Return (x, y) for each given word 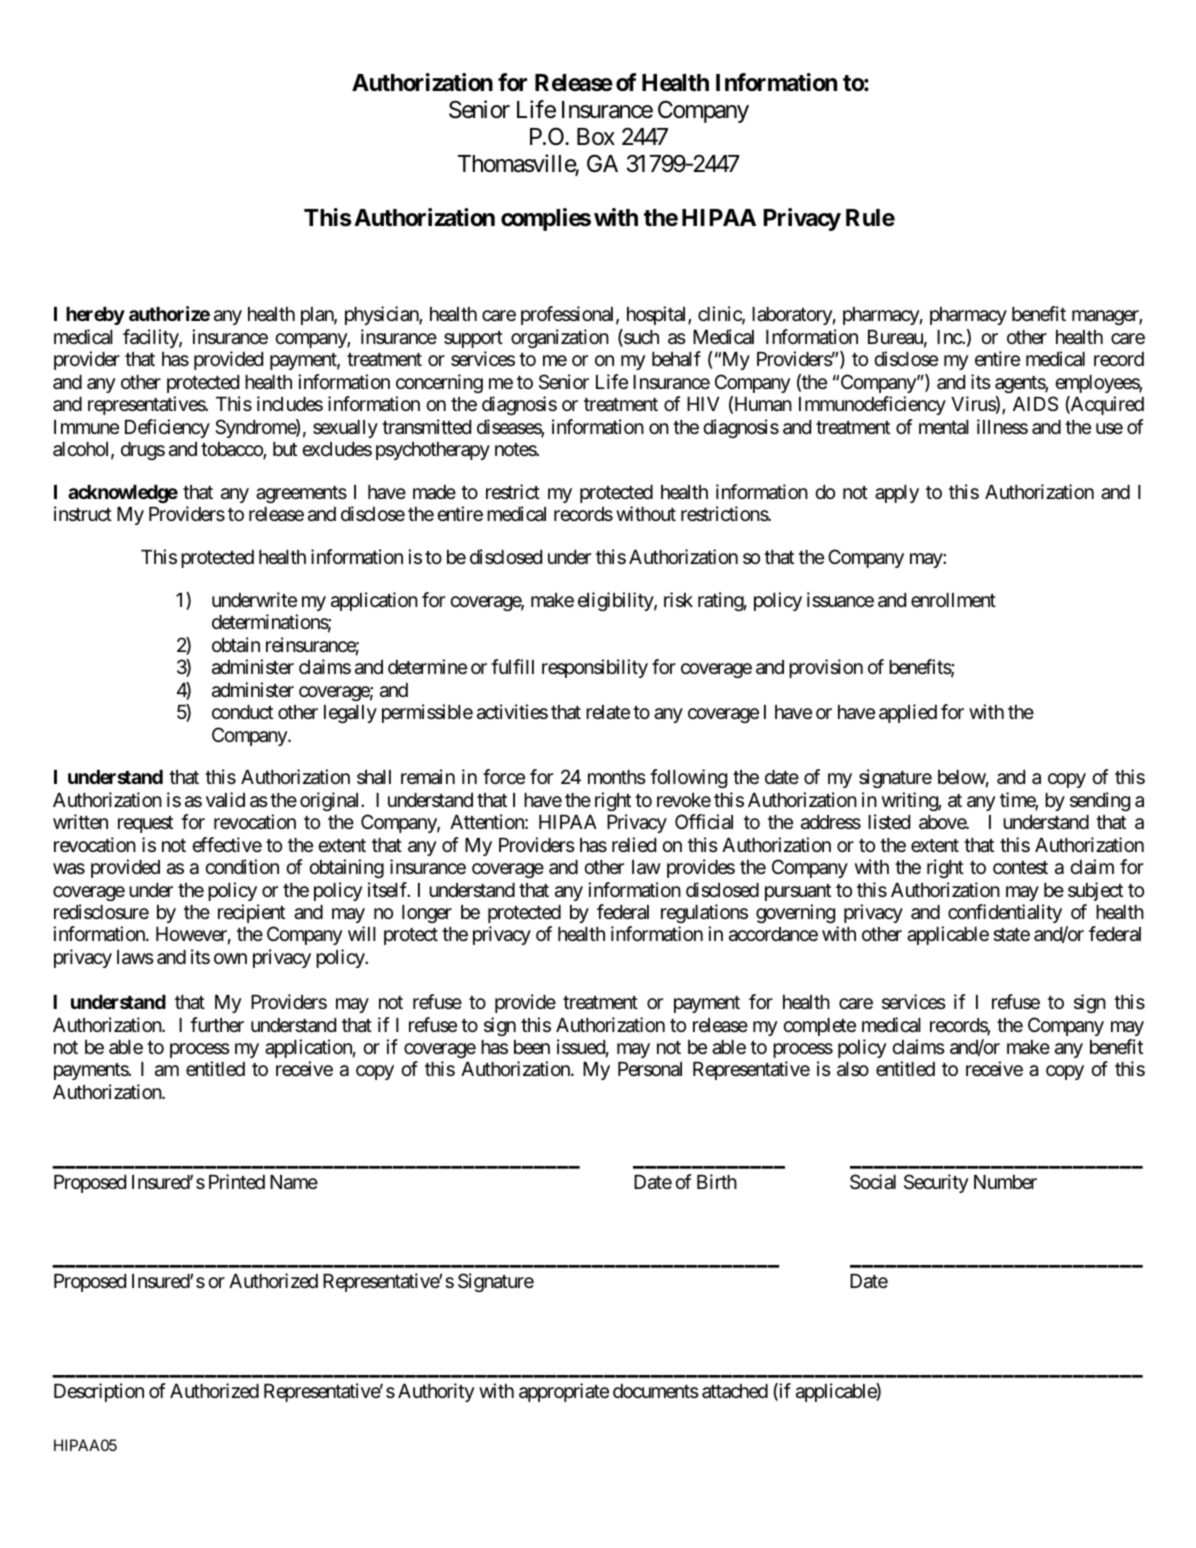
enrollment (953, 600)
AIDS (1035, 403)
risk (678, 599)
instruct (83, 513)
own (230, 958)
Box (596, 136)
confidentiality (1005, 913)
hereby (95, 316)
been (532, 1047)
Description (99, 1392)
